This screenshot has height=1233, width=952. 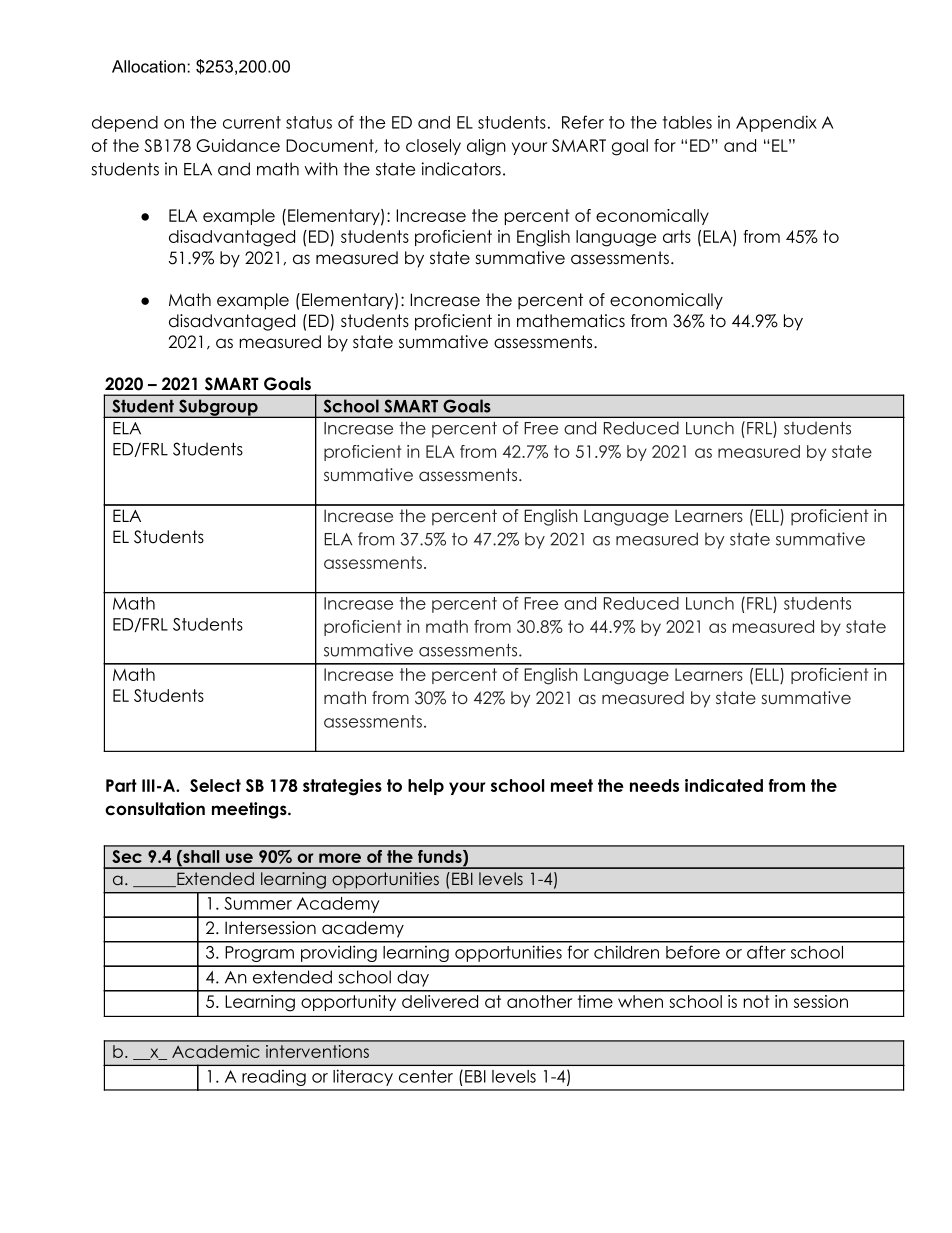 What do you see at coordinates (218, 408) in the screenshot?
I see `Subgroup` at bounding box center [218, 408].
